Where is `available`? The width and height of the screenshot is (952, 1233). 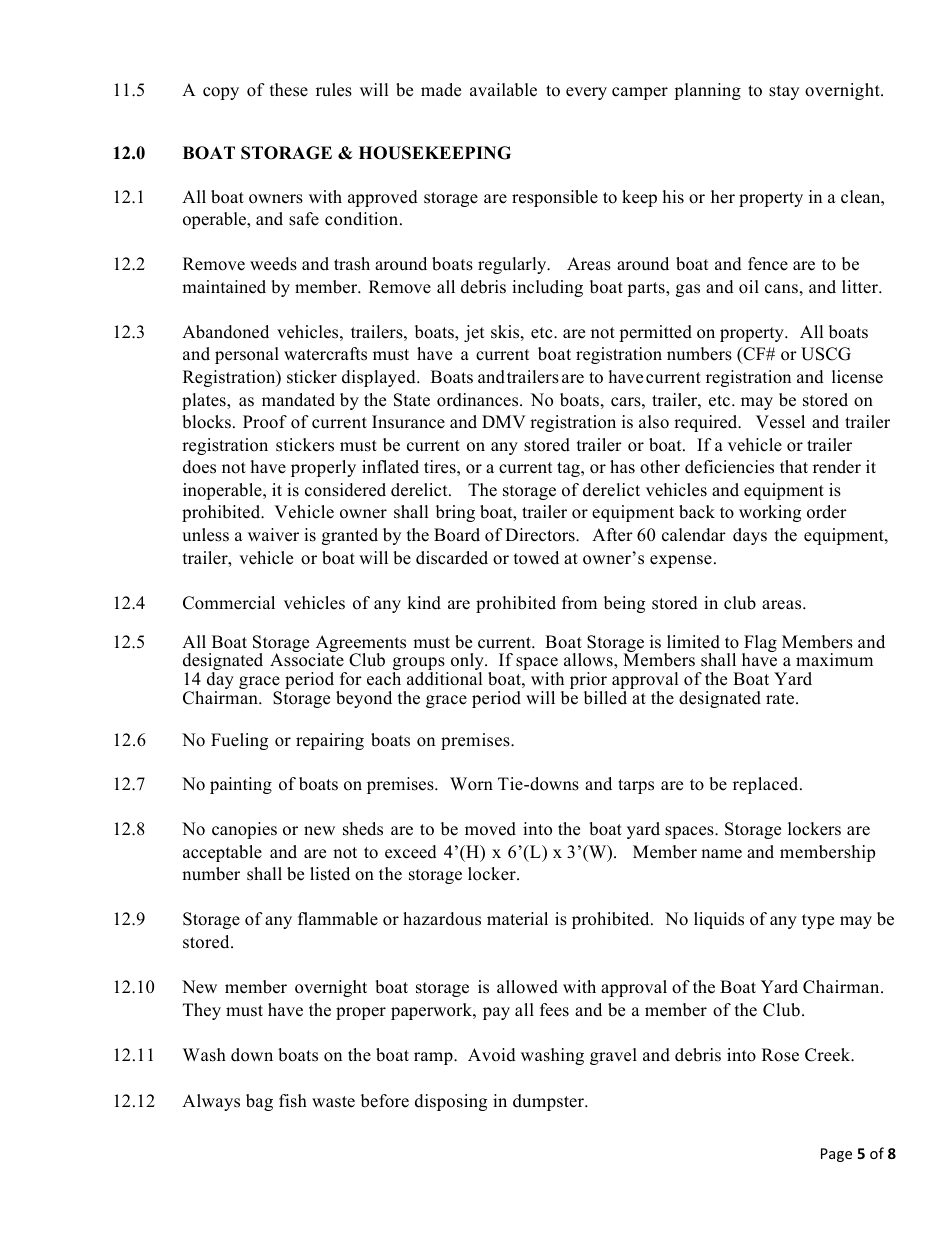
available is located at coordinates (503, 90).
